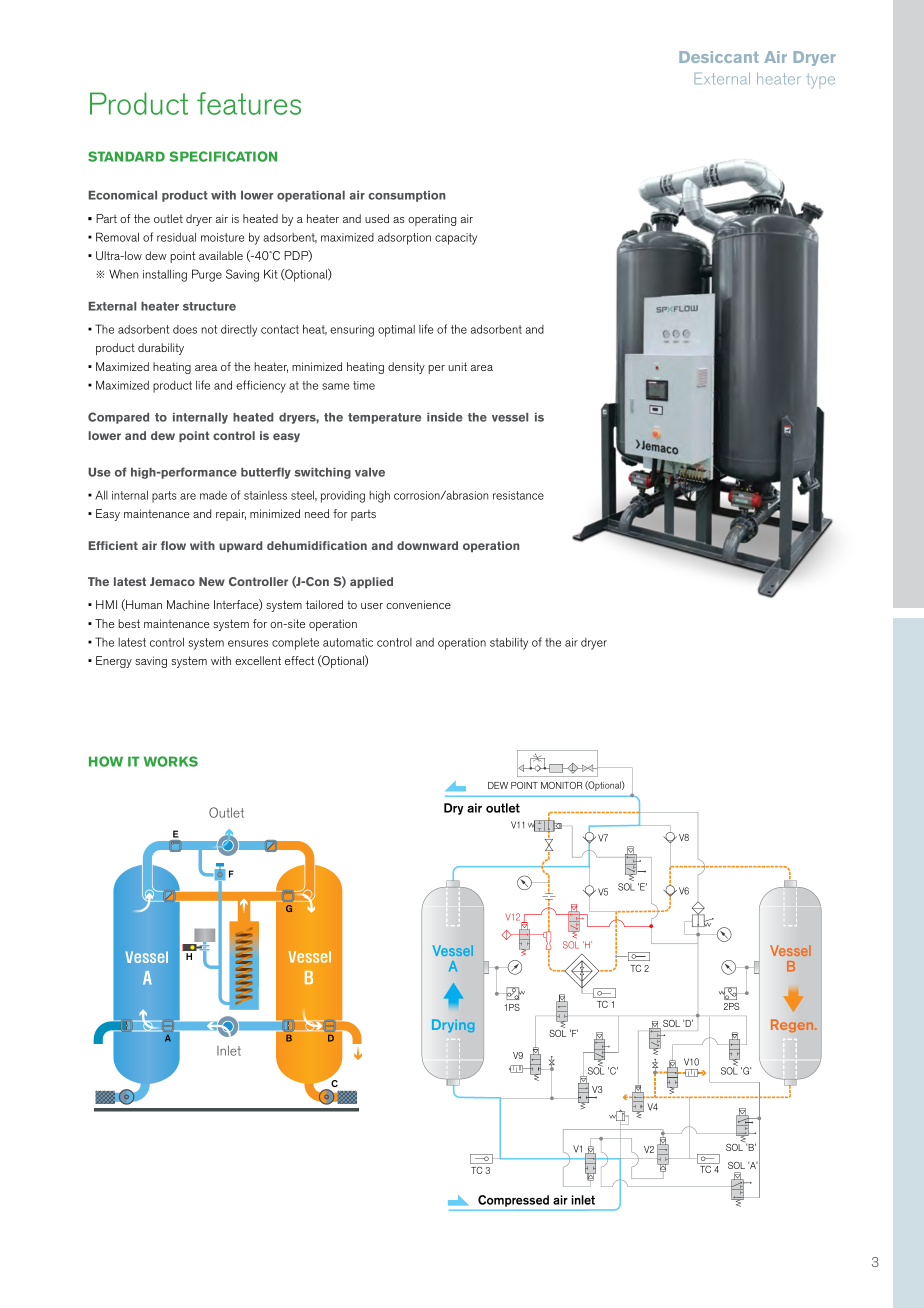 The width and height of the page is (924, 1308). I want to click on Drying, so click(453, 1025).
